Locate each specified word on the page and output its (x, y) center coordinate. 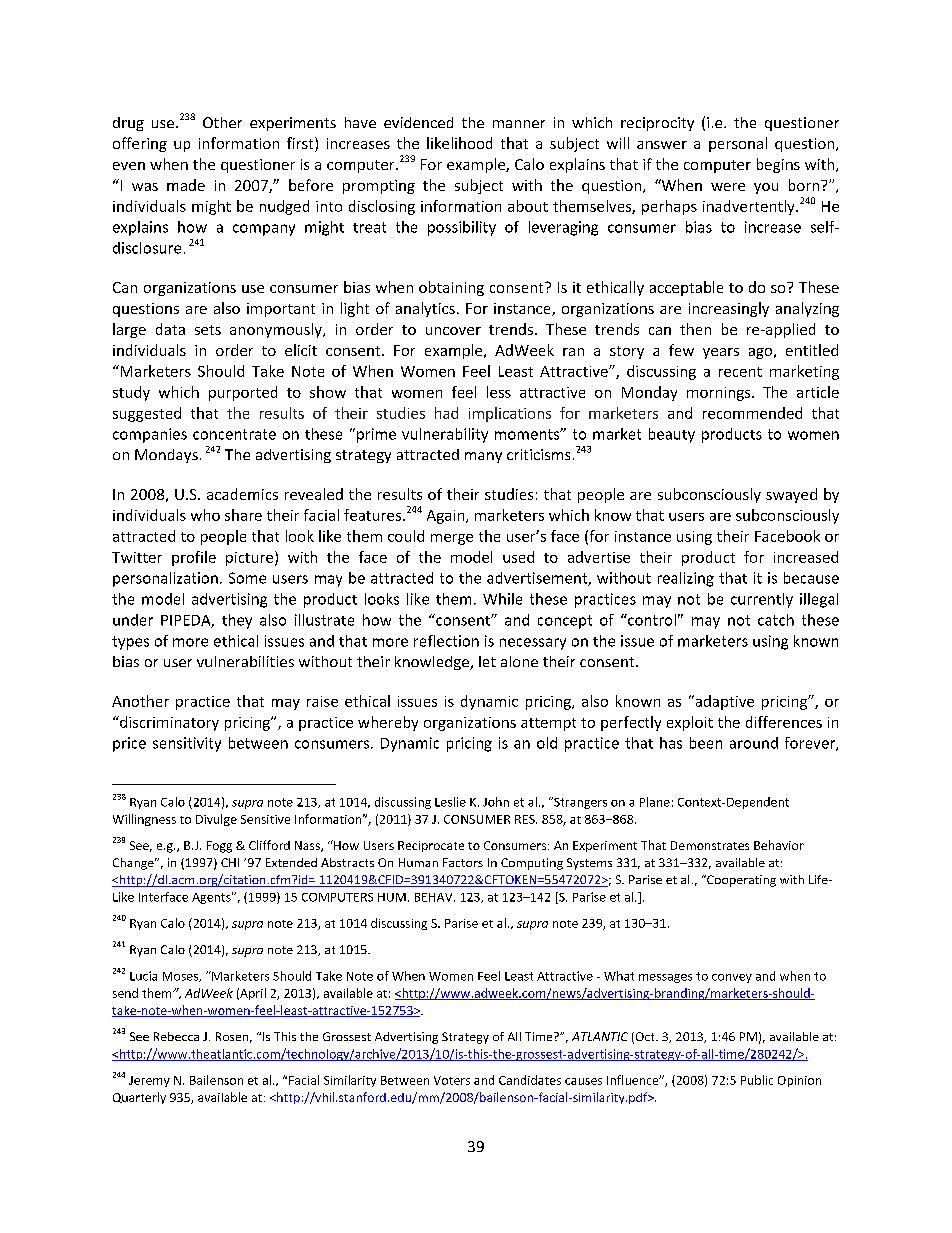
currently (762, 600)
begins (778, 165)
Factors (463, 862)
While (502, 599)
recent (740, 372)
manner (519, 124)
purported (243, 393)
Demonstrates (710, 845)
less (499, 392)
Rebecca (176, 1036)
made (186, 185)
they (237, 621)
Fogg (219, 847)
